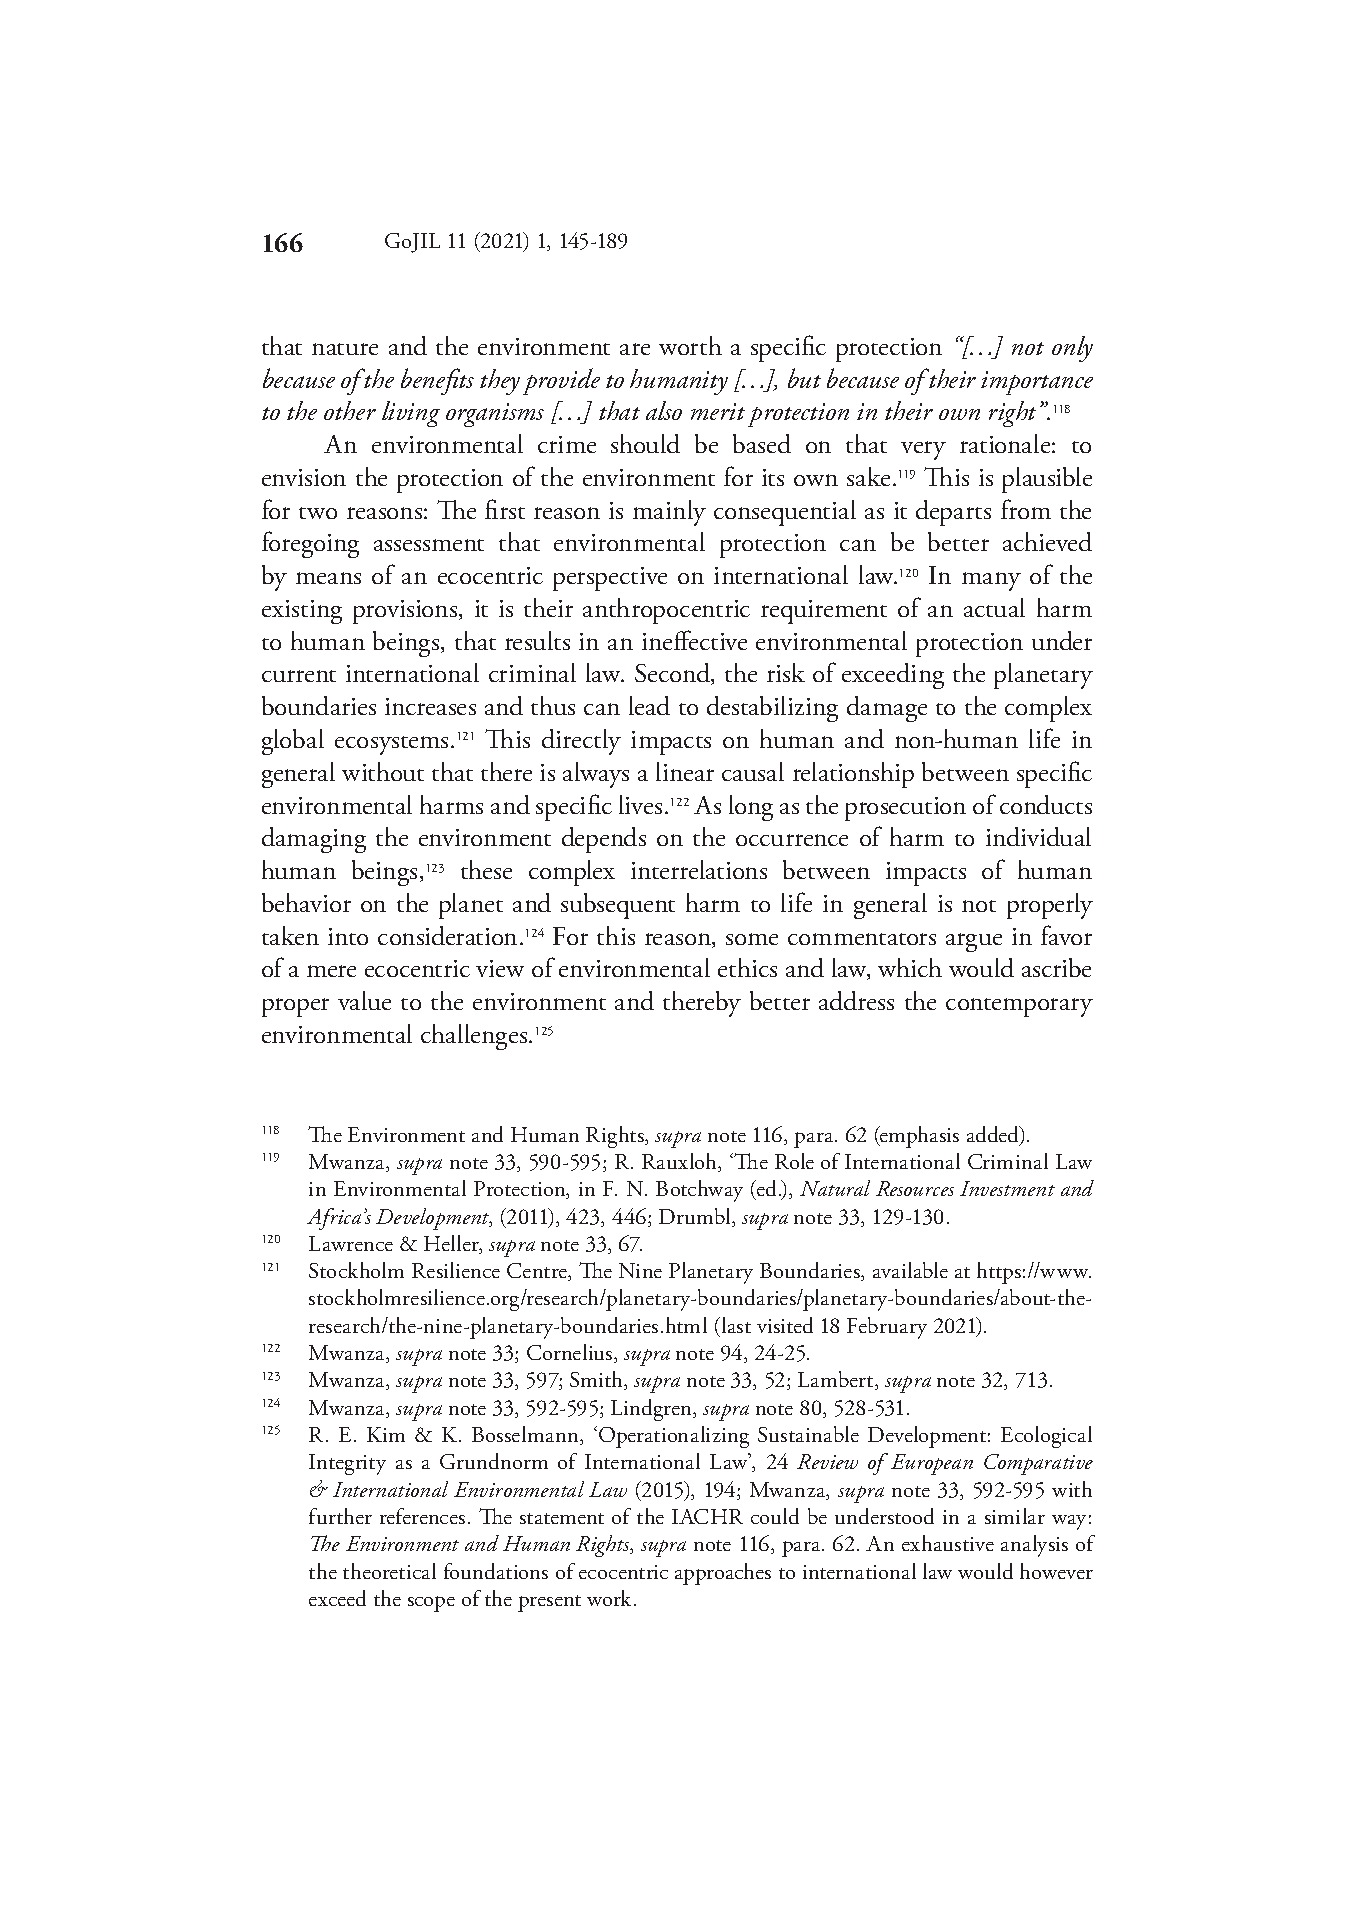  I want to click on theoretical, so click(389, 1571).
